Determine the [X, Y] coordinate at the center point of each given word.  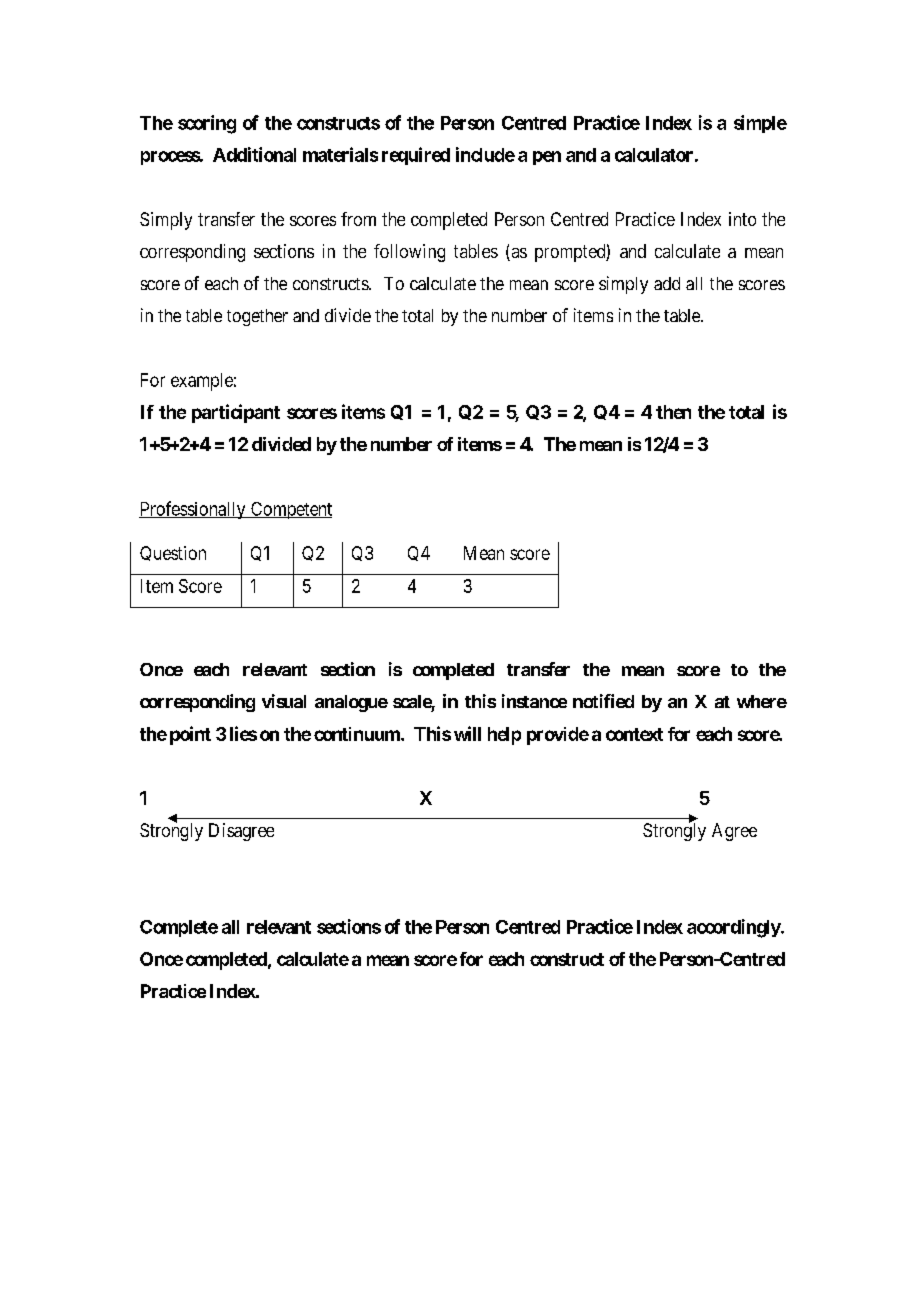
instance [534, 701]
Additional [254, 154]
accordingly [734, 928]
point [190, 735]
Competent [290, 510]
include [485, 154]
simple [760, 124]
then [673, 412]
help [504, 736]
